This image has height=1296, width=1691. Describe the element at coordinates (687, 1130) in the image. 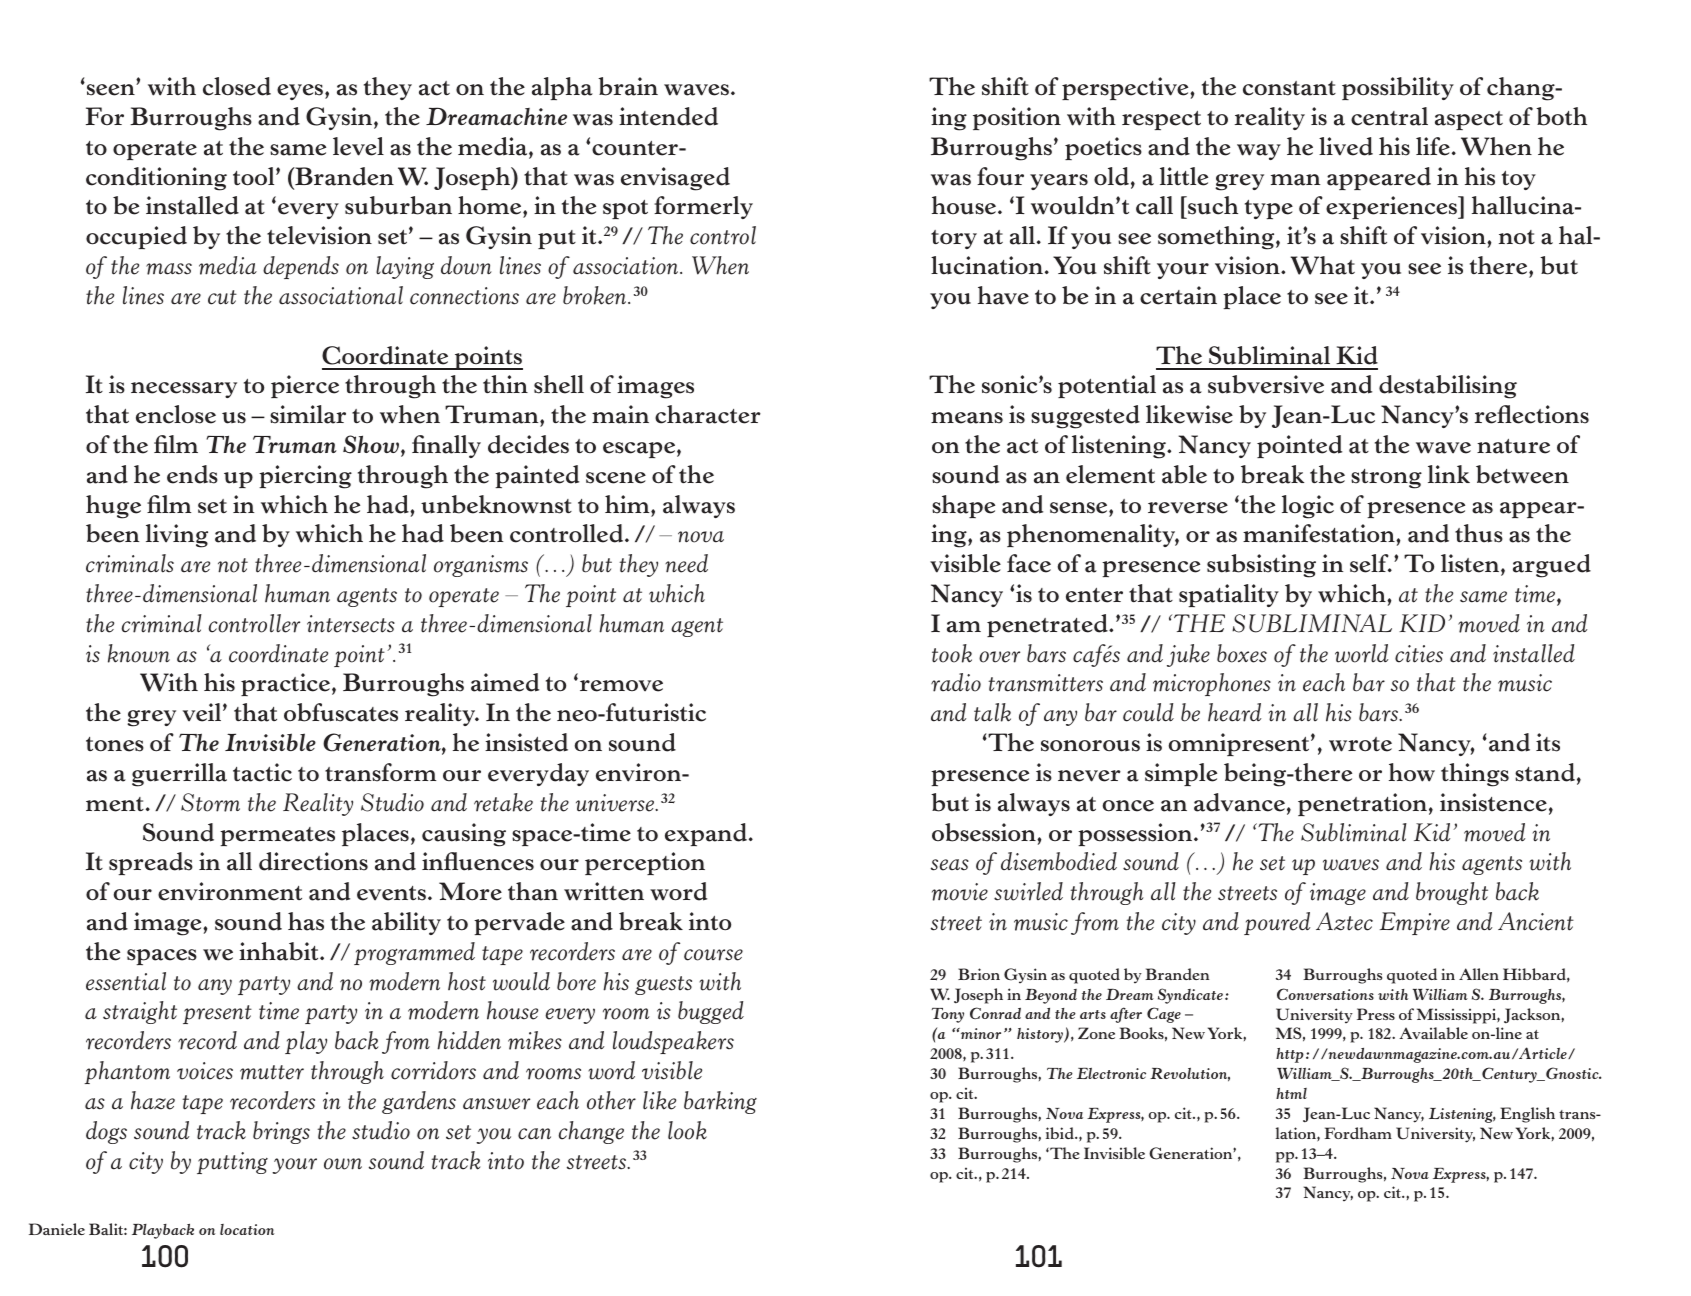

I see `look` at that location.
